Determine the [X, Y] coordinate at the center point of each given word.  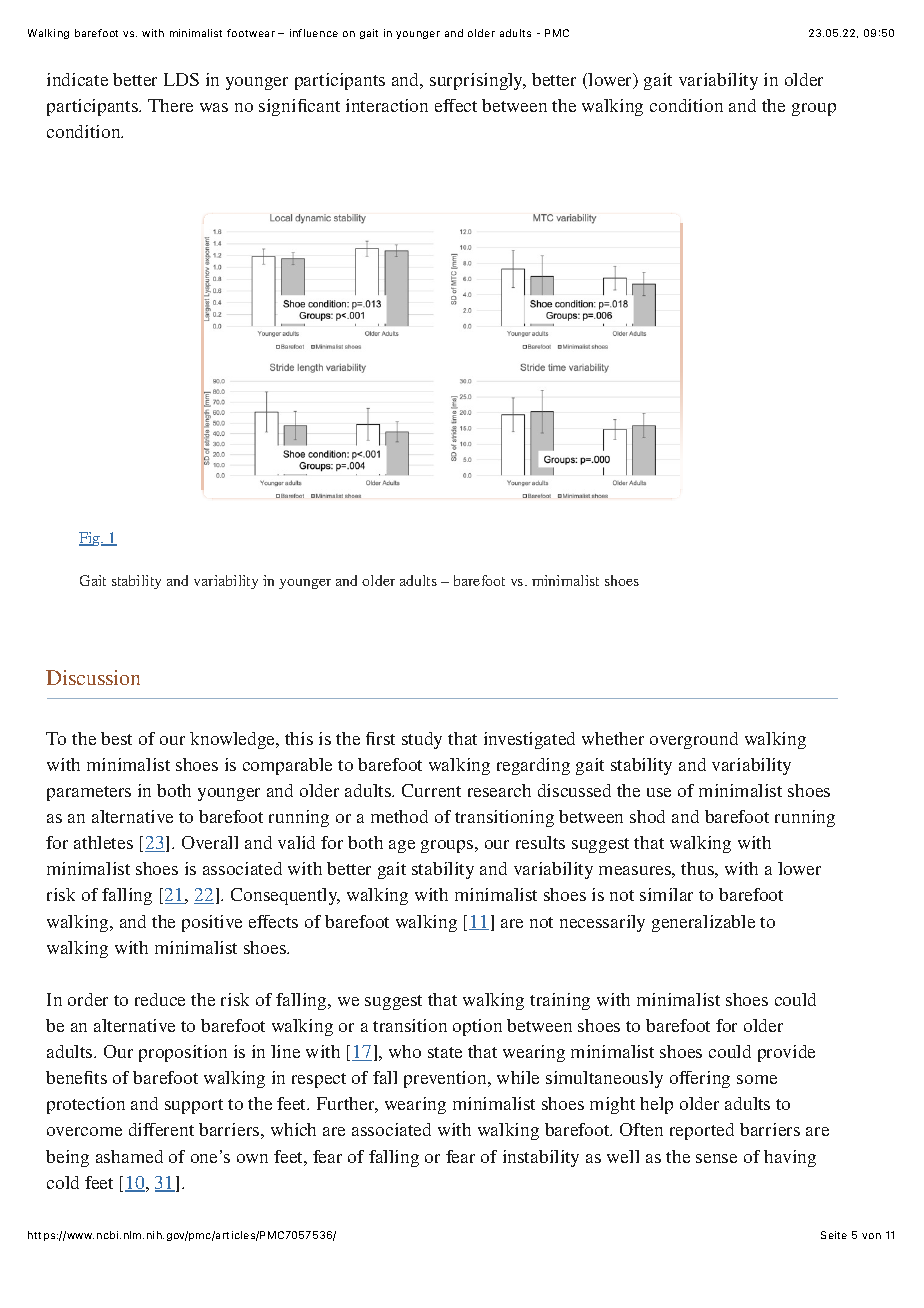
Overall [210, 842]
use [659, 792]
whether [613, 738]
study [422, 740]
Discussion [93, 677]
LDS [181, 79]
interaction [387, 105]
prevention [446, 1079]
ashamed [129, 1156]
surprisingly [478, 81]
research [499, 790]
